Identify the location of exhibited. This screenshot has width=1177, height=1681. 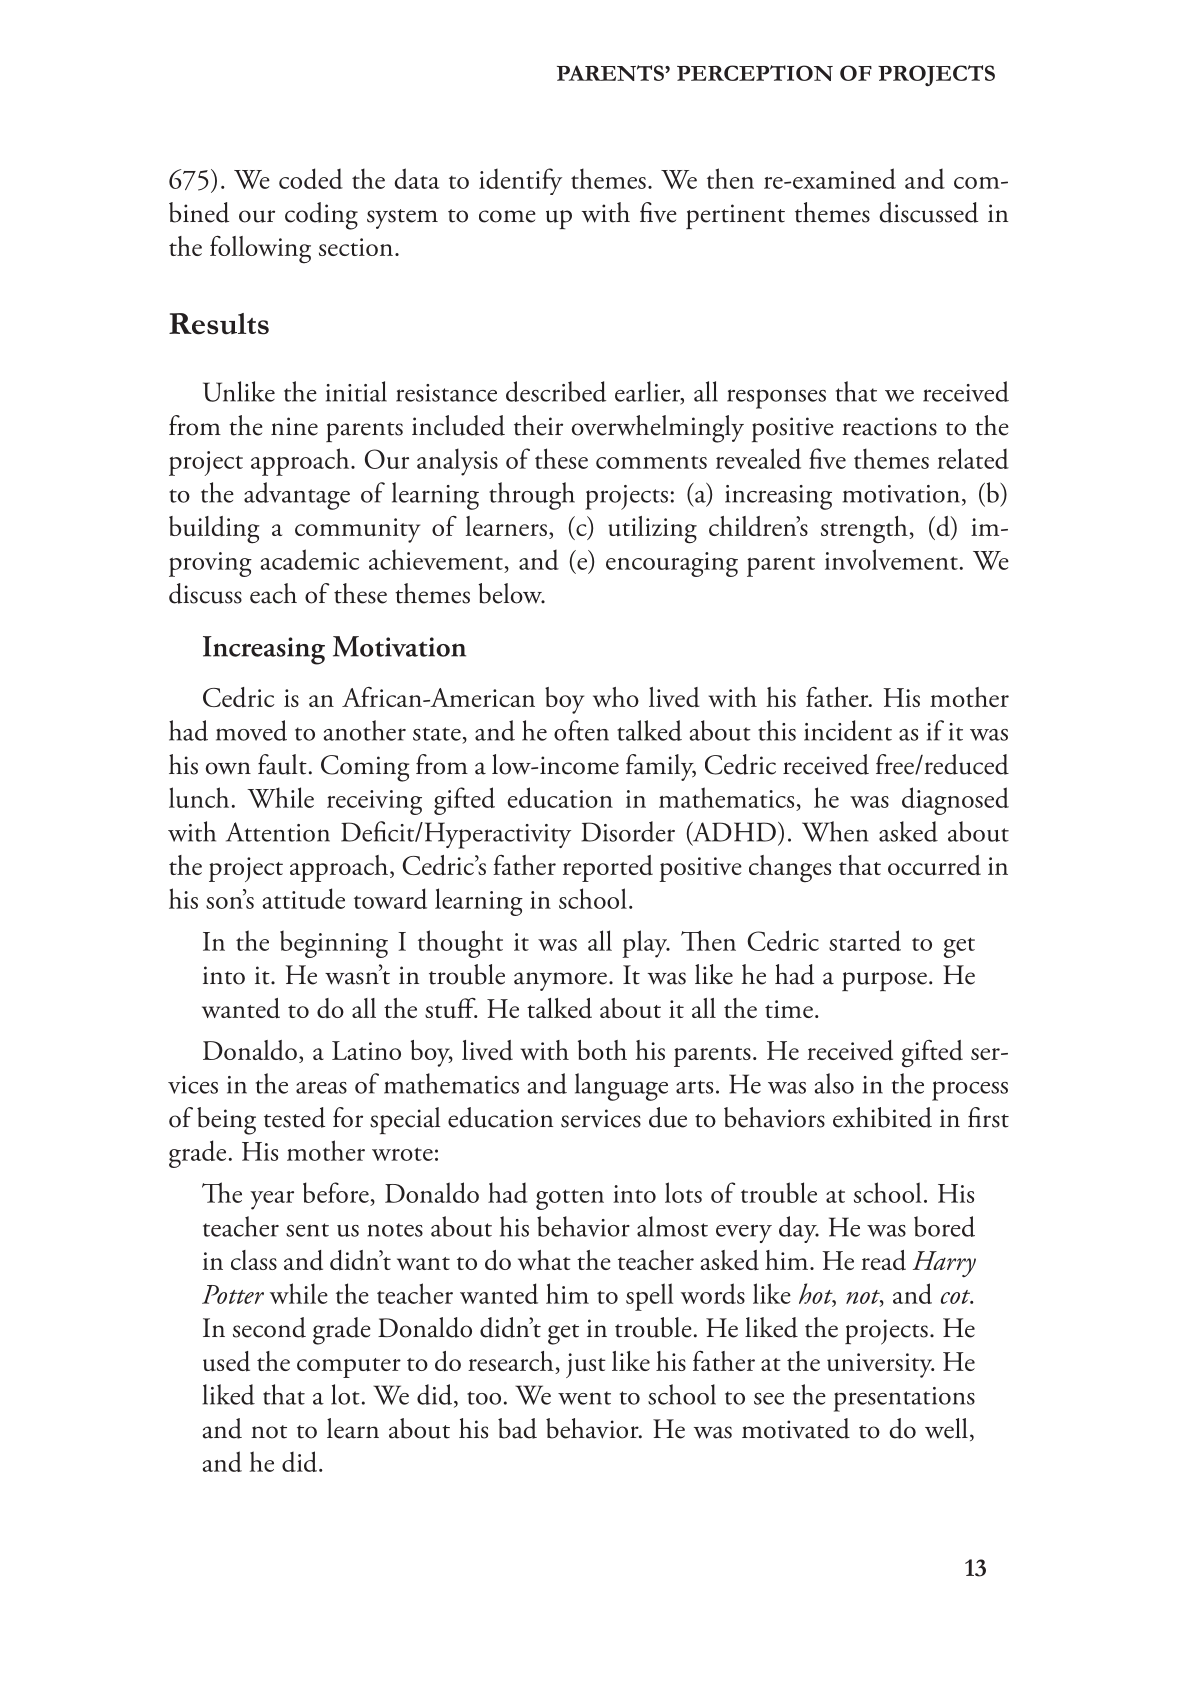
(882, 1117).
